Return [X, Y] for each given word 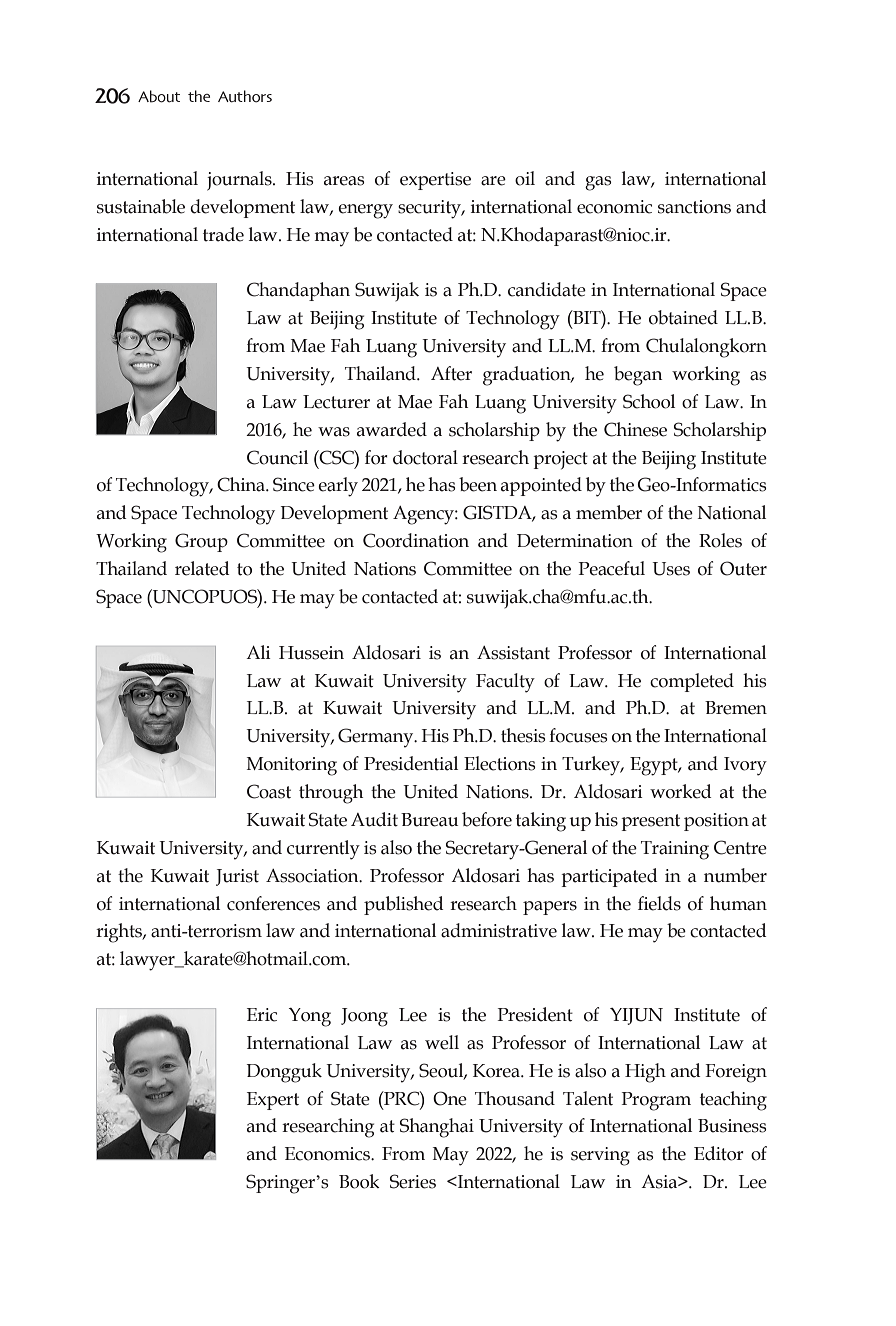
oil [525, 178]
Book [359, 1181]
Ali [258, 652]
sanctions [694, 207]
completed [692, 682]
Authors [245, 96]
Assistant [513, 653]
